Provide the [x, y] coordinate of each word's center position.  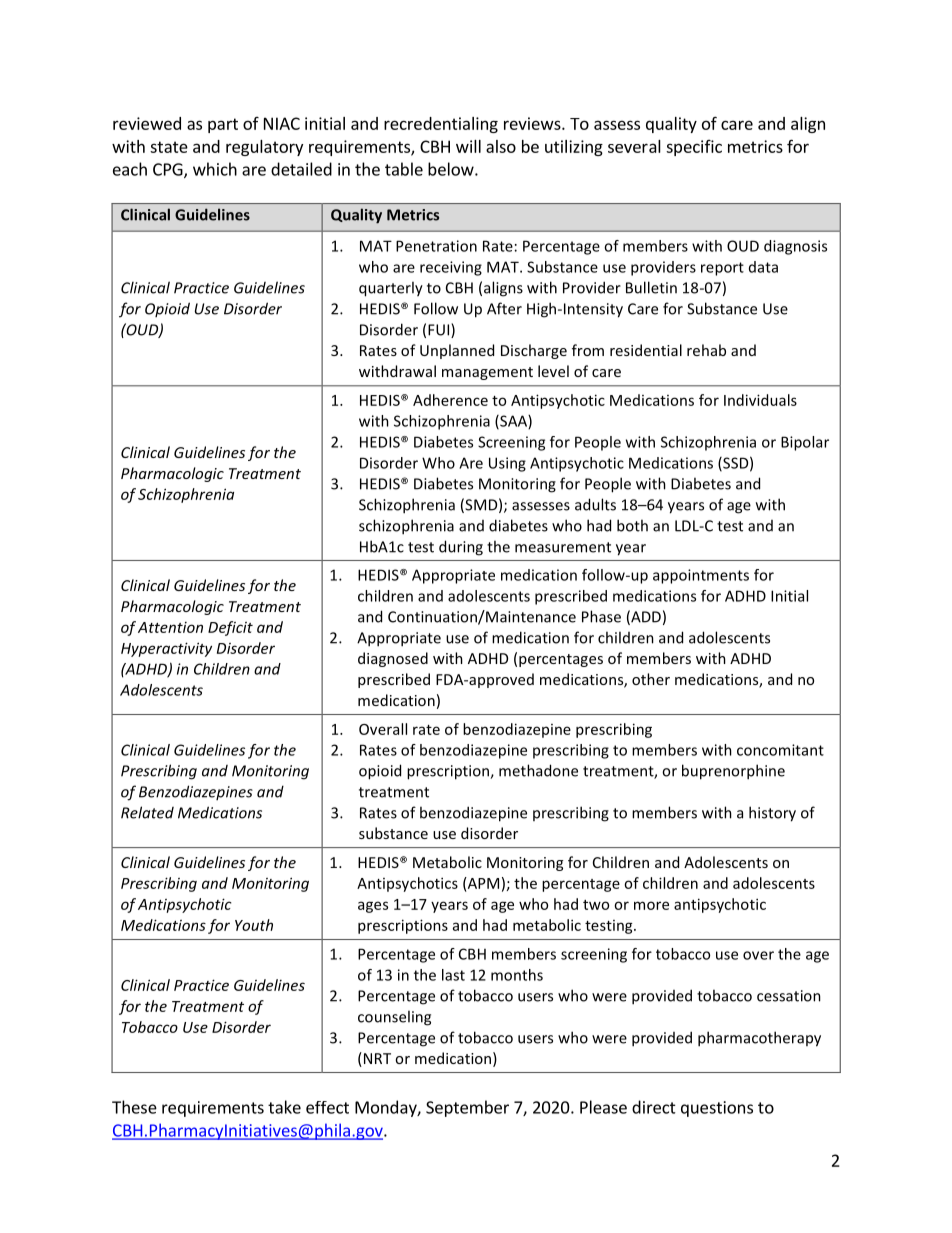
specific [694, 148]
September [467, 1108]
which [215, 169]
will [468, 146]
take [284, 1107]
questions [717, 1109]
